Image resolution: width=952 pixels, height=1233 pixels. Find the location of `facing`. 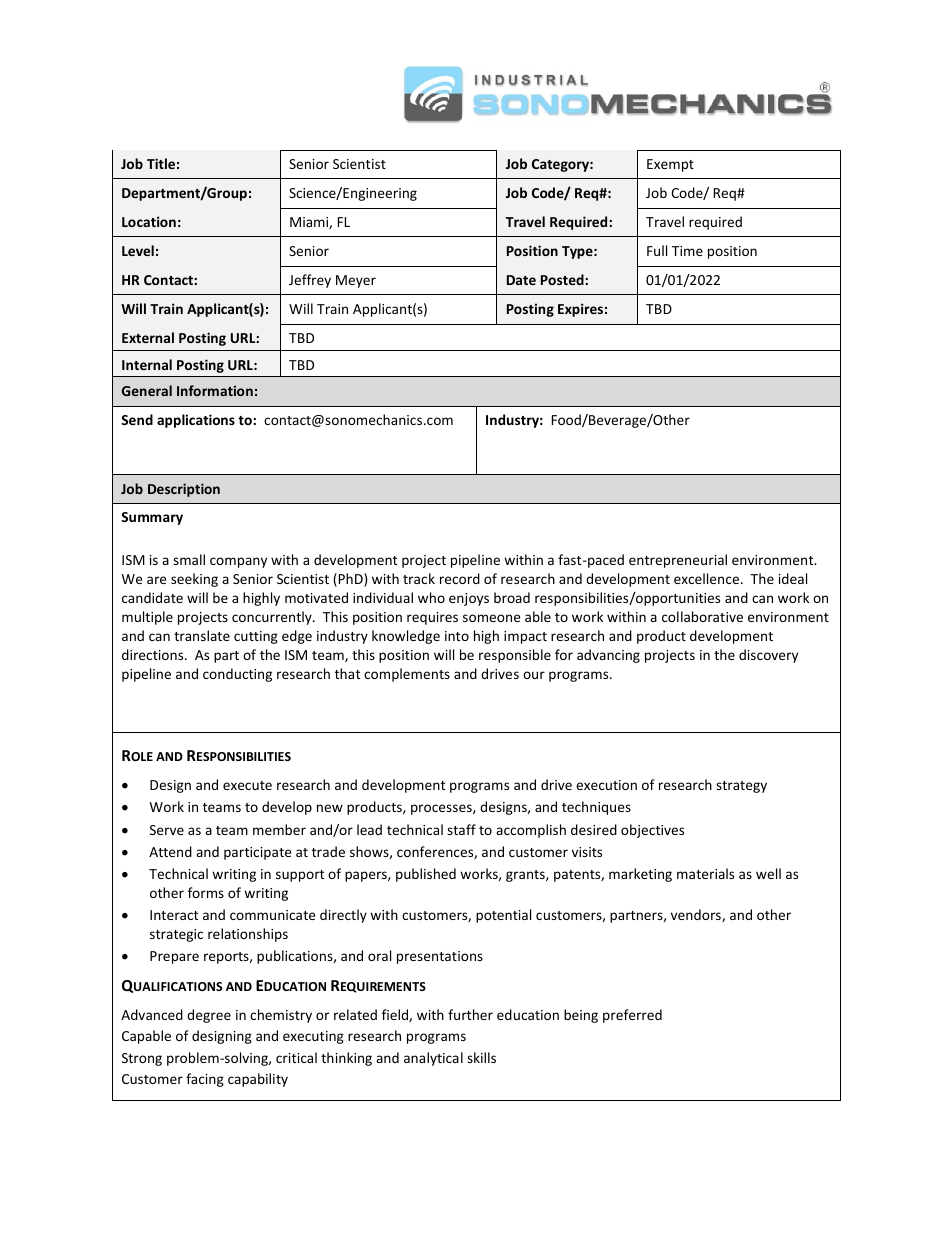

facing is located at coordinates (205, 1080).
